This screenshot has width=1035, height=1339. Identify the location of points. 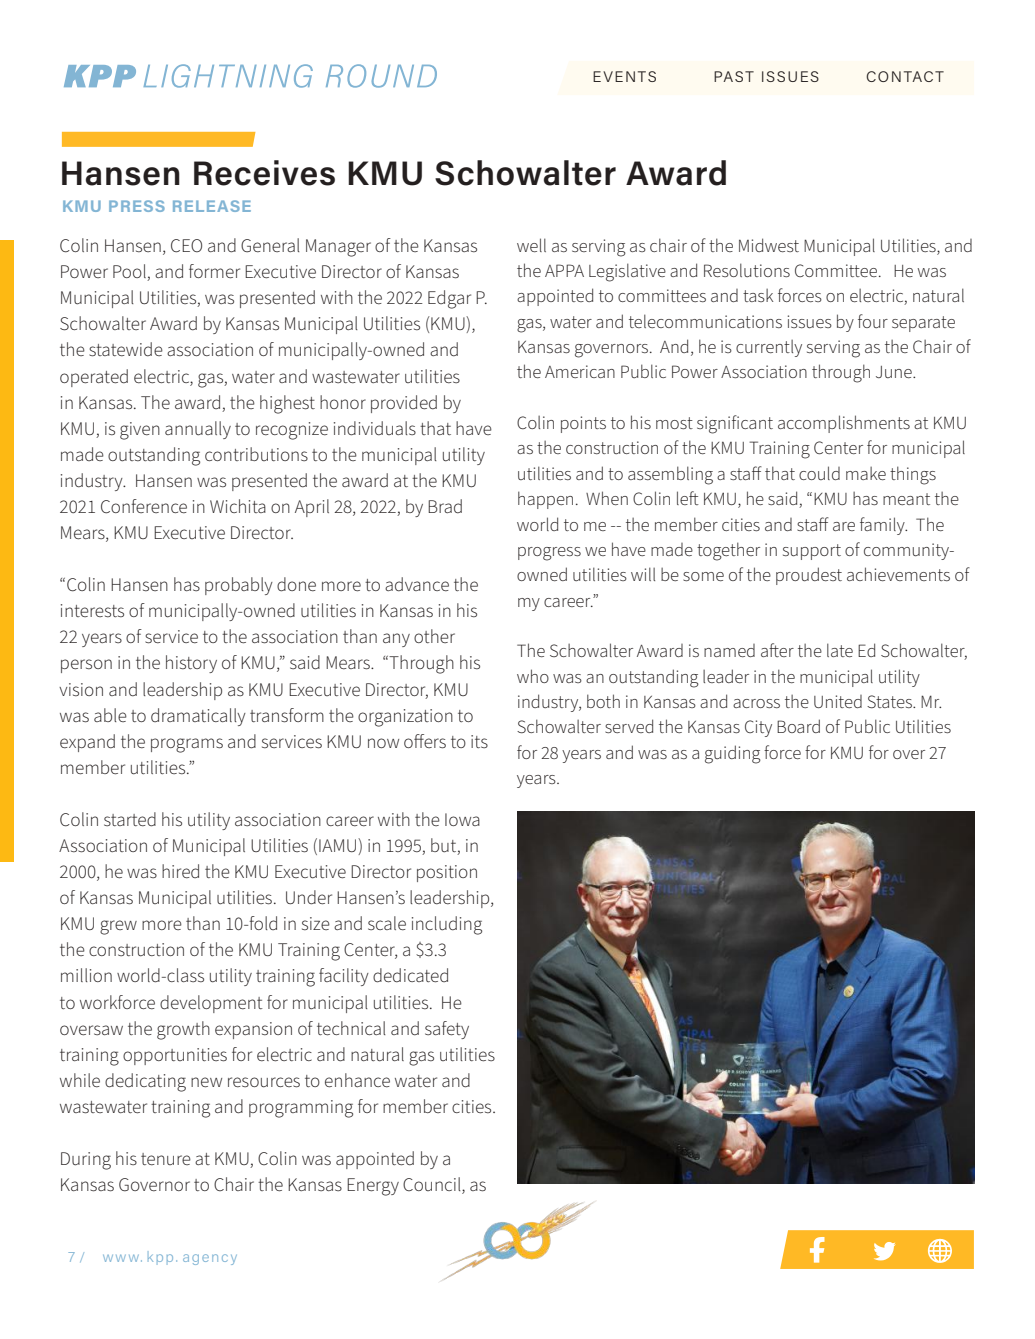
(583, 424).
